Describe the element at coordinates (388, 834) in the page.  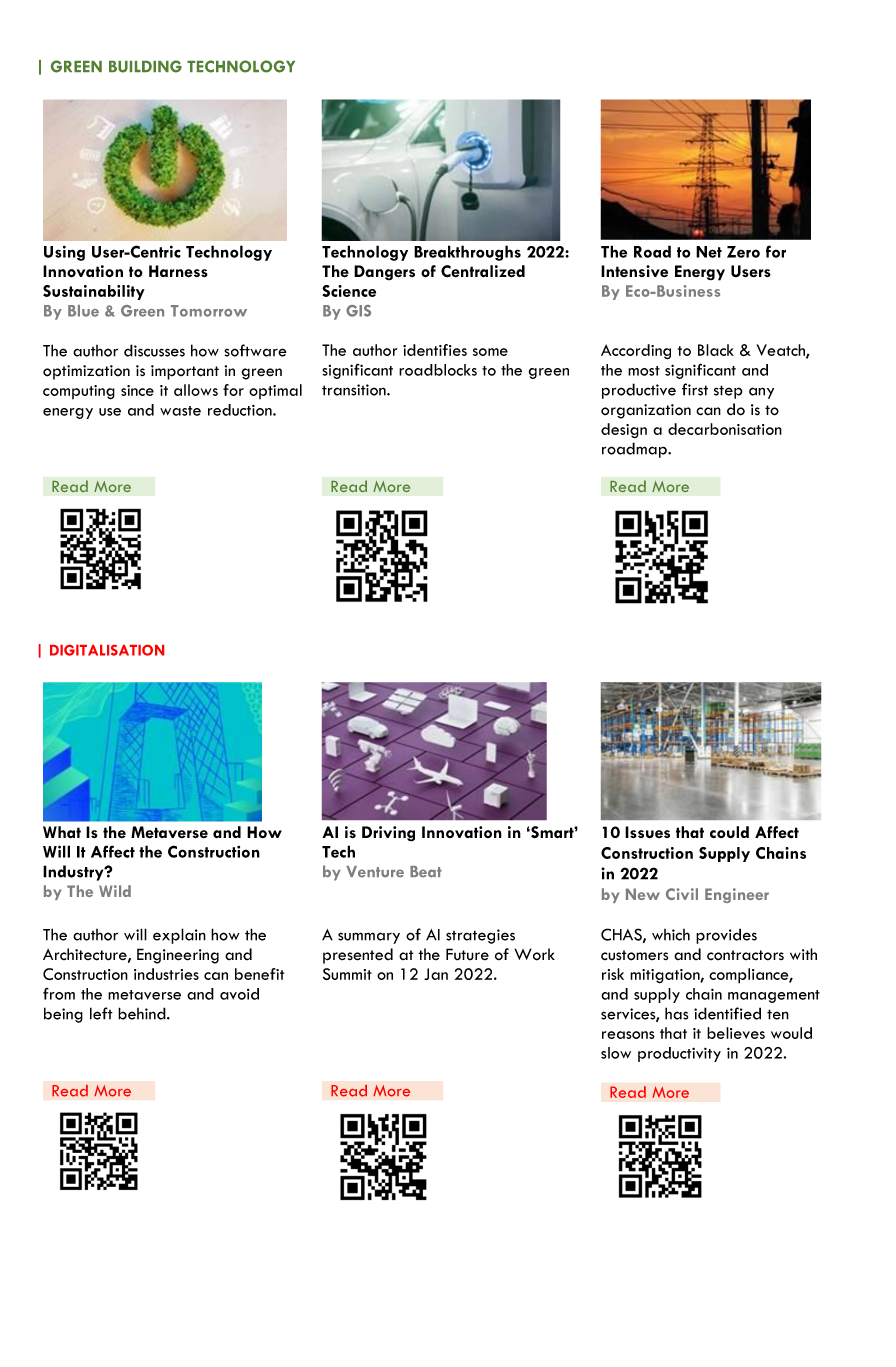
I see `Driving` at that location.
